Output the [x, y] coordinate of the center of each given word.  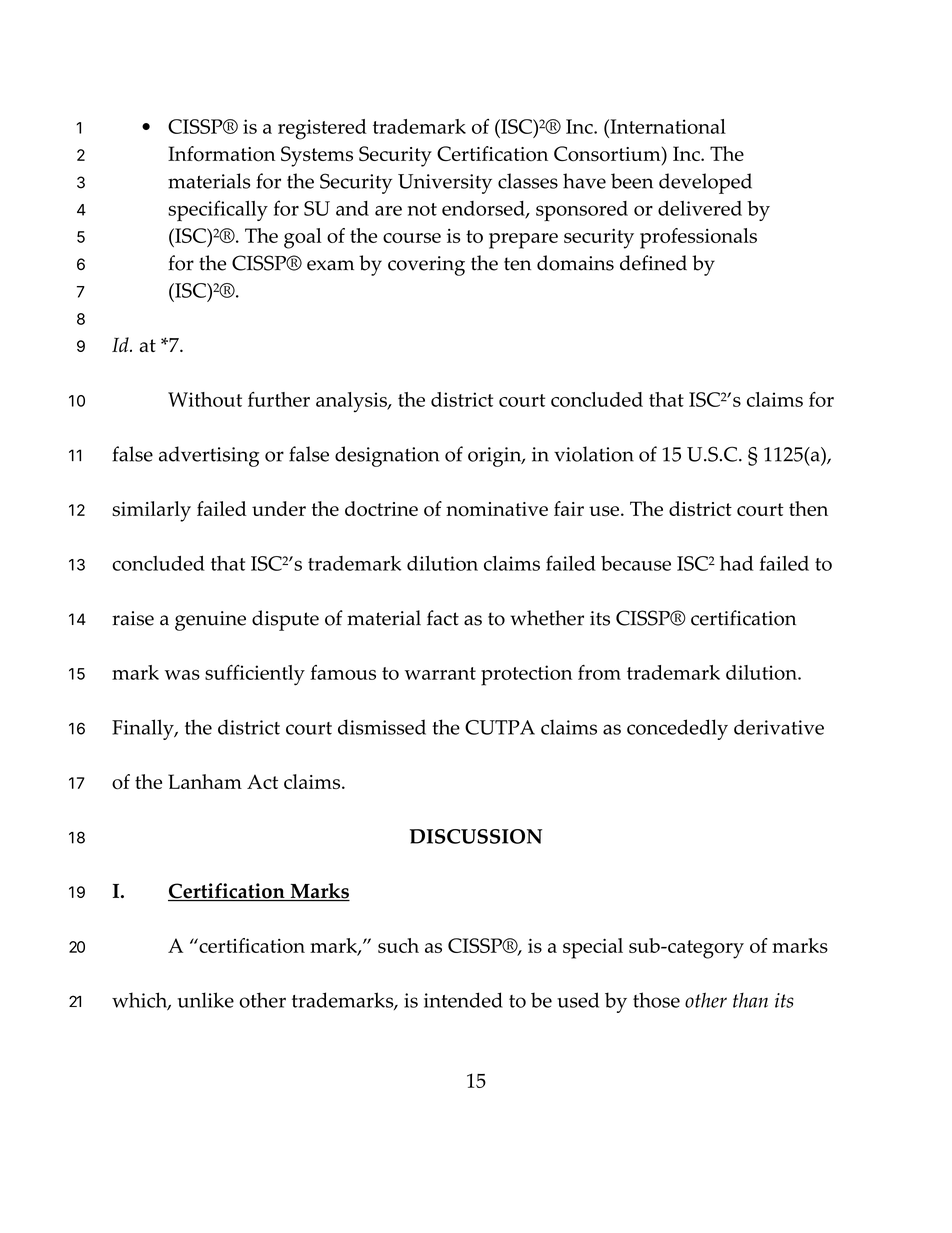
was [182, 675]
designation [387, 456]
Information [221, 154]
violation [594, 454]
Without [205, 399]
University [445, 184]
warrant [440, 673]
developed [705, 183]
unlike [205, 1000]
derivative [779, 727]
